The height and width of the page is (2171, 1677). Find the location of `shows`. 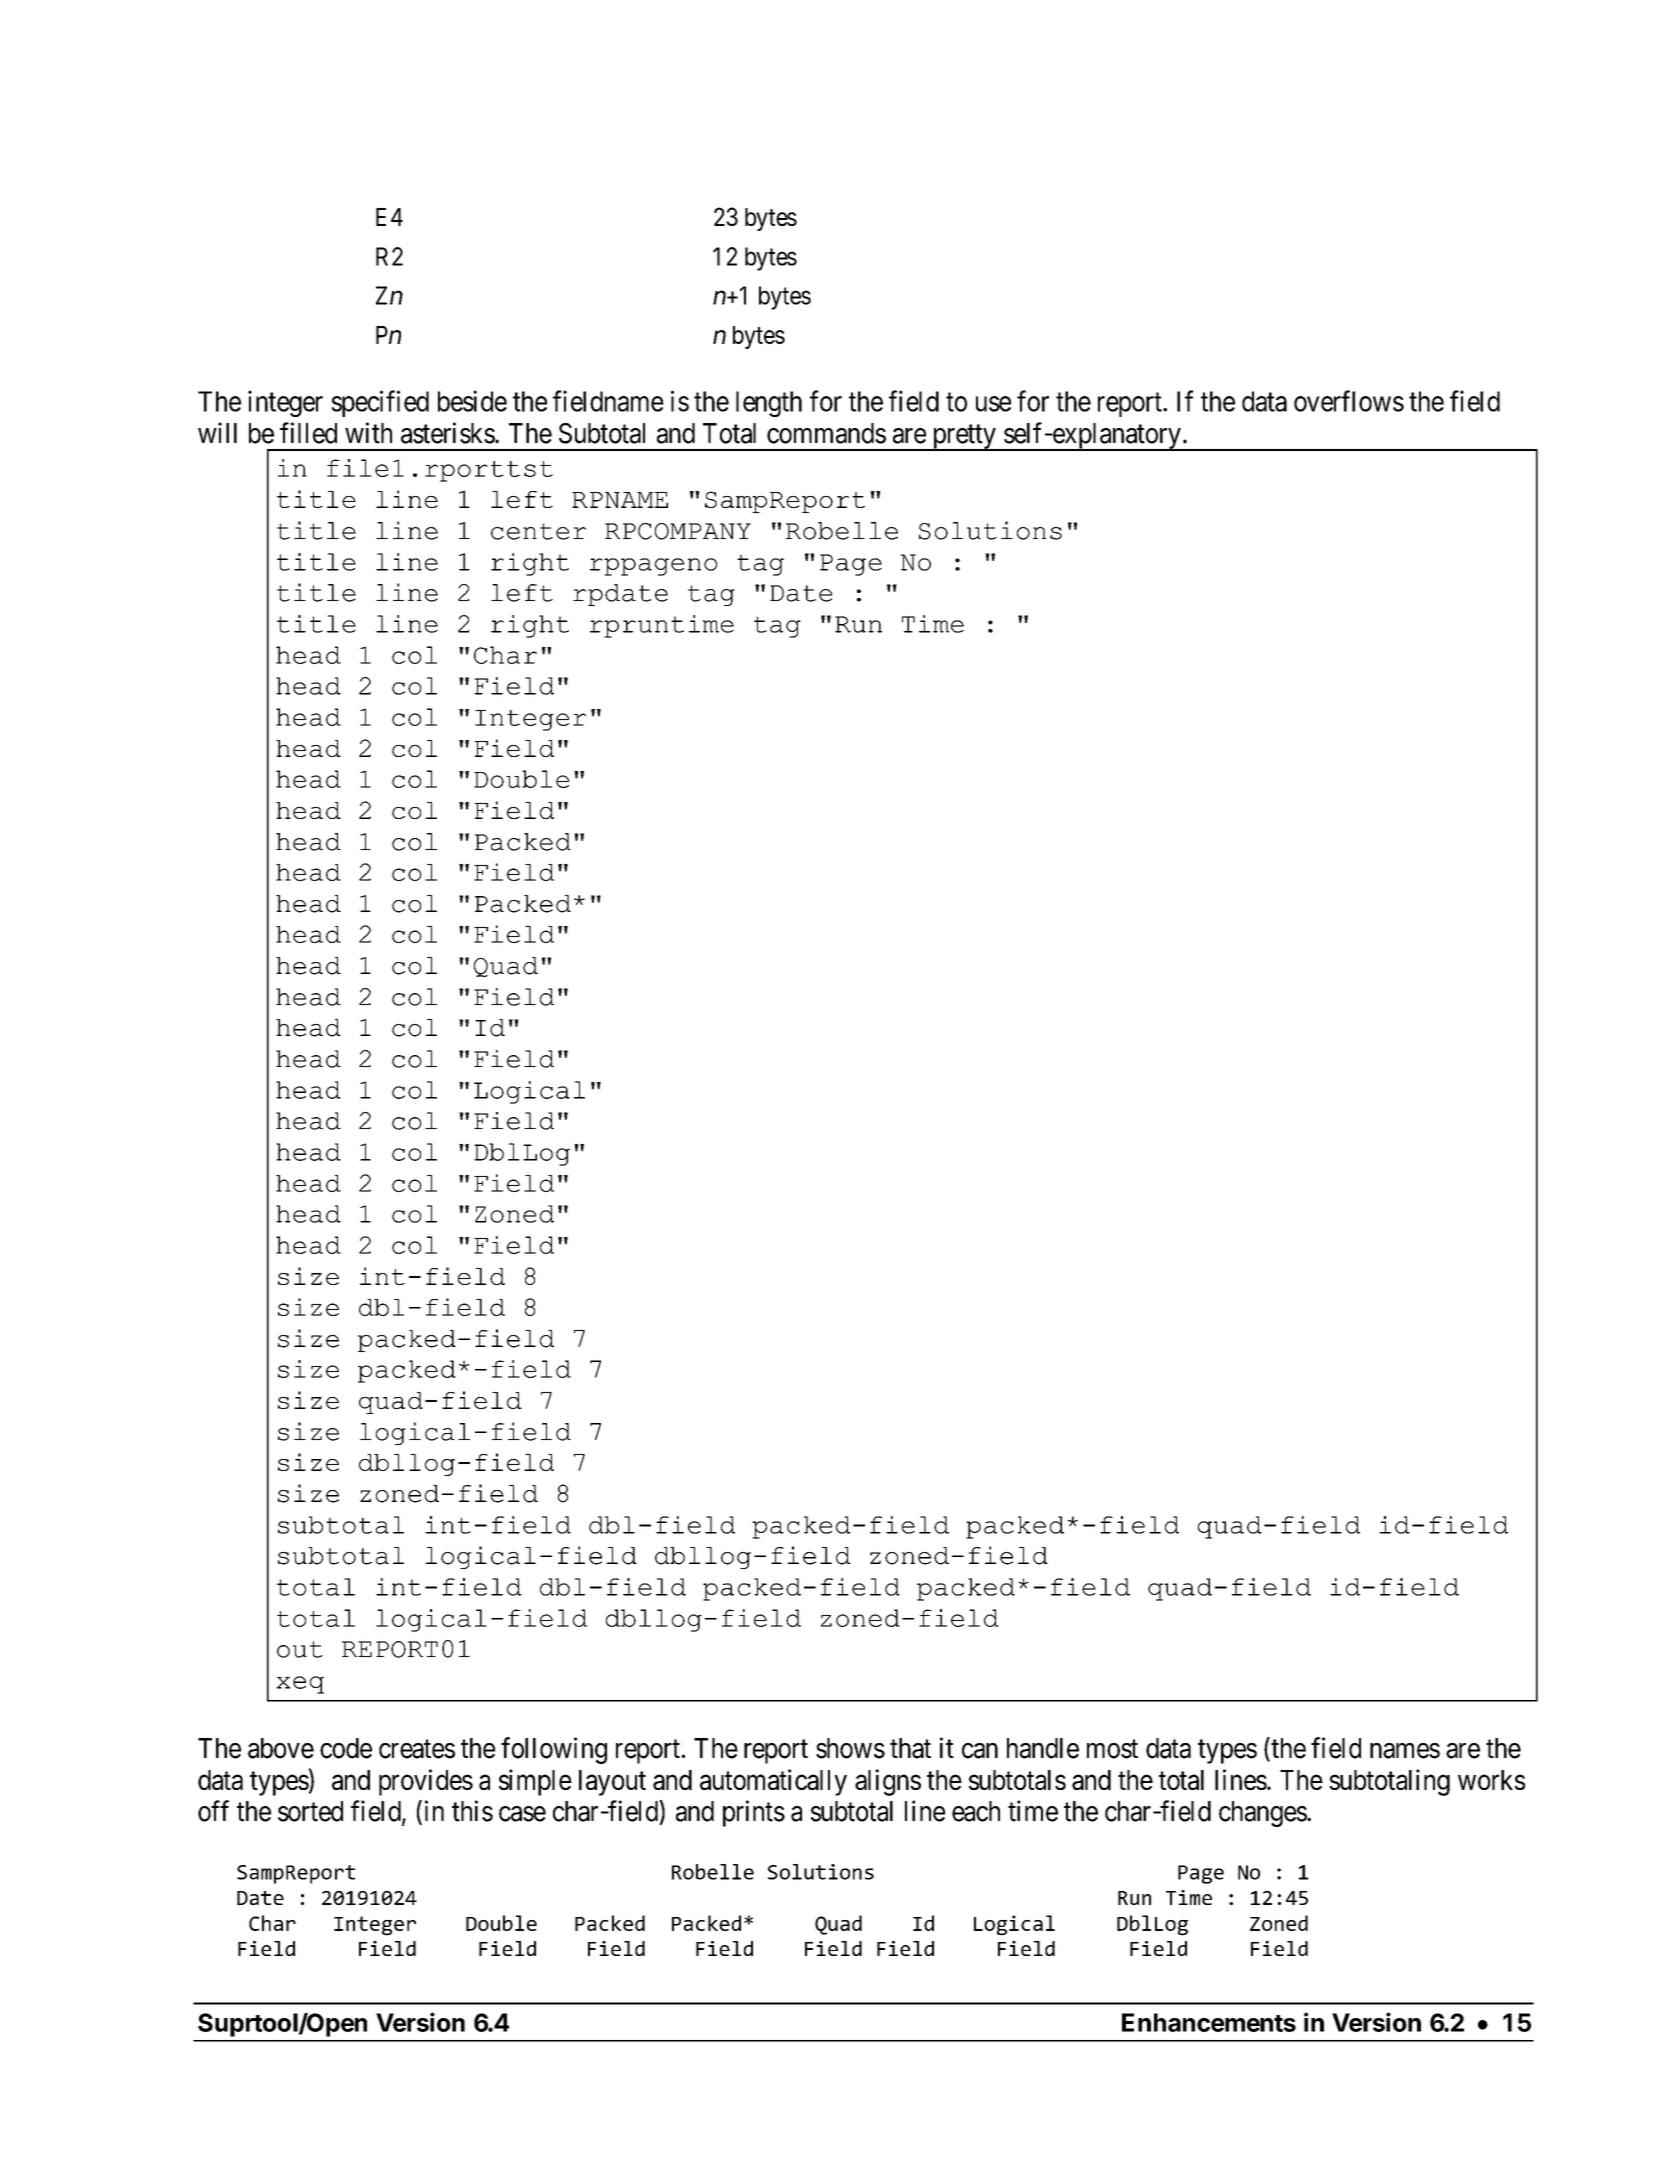

shows is located at coordinates (850, 1748).
